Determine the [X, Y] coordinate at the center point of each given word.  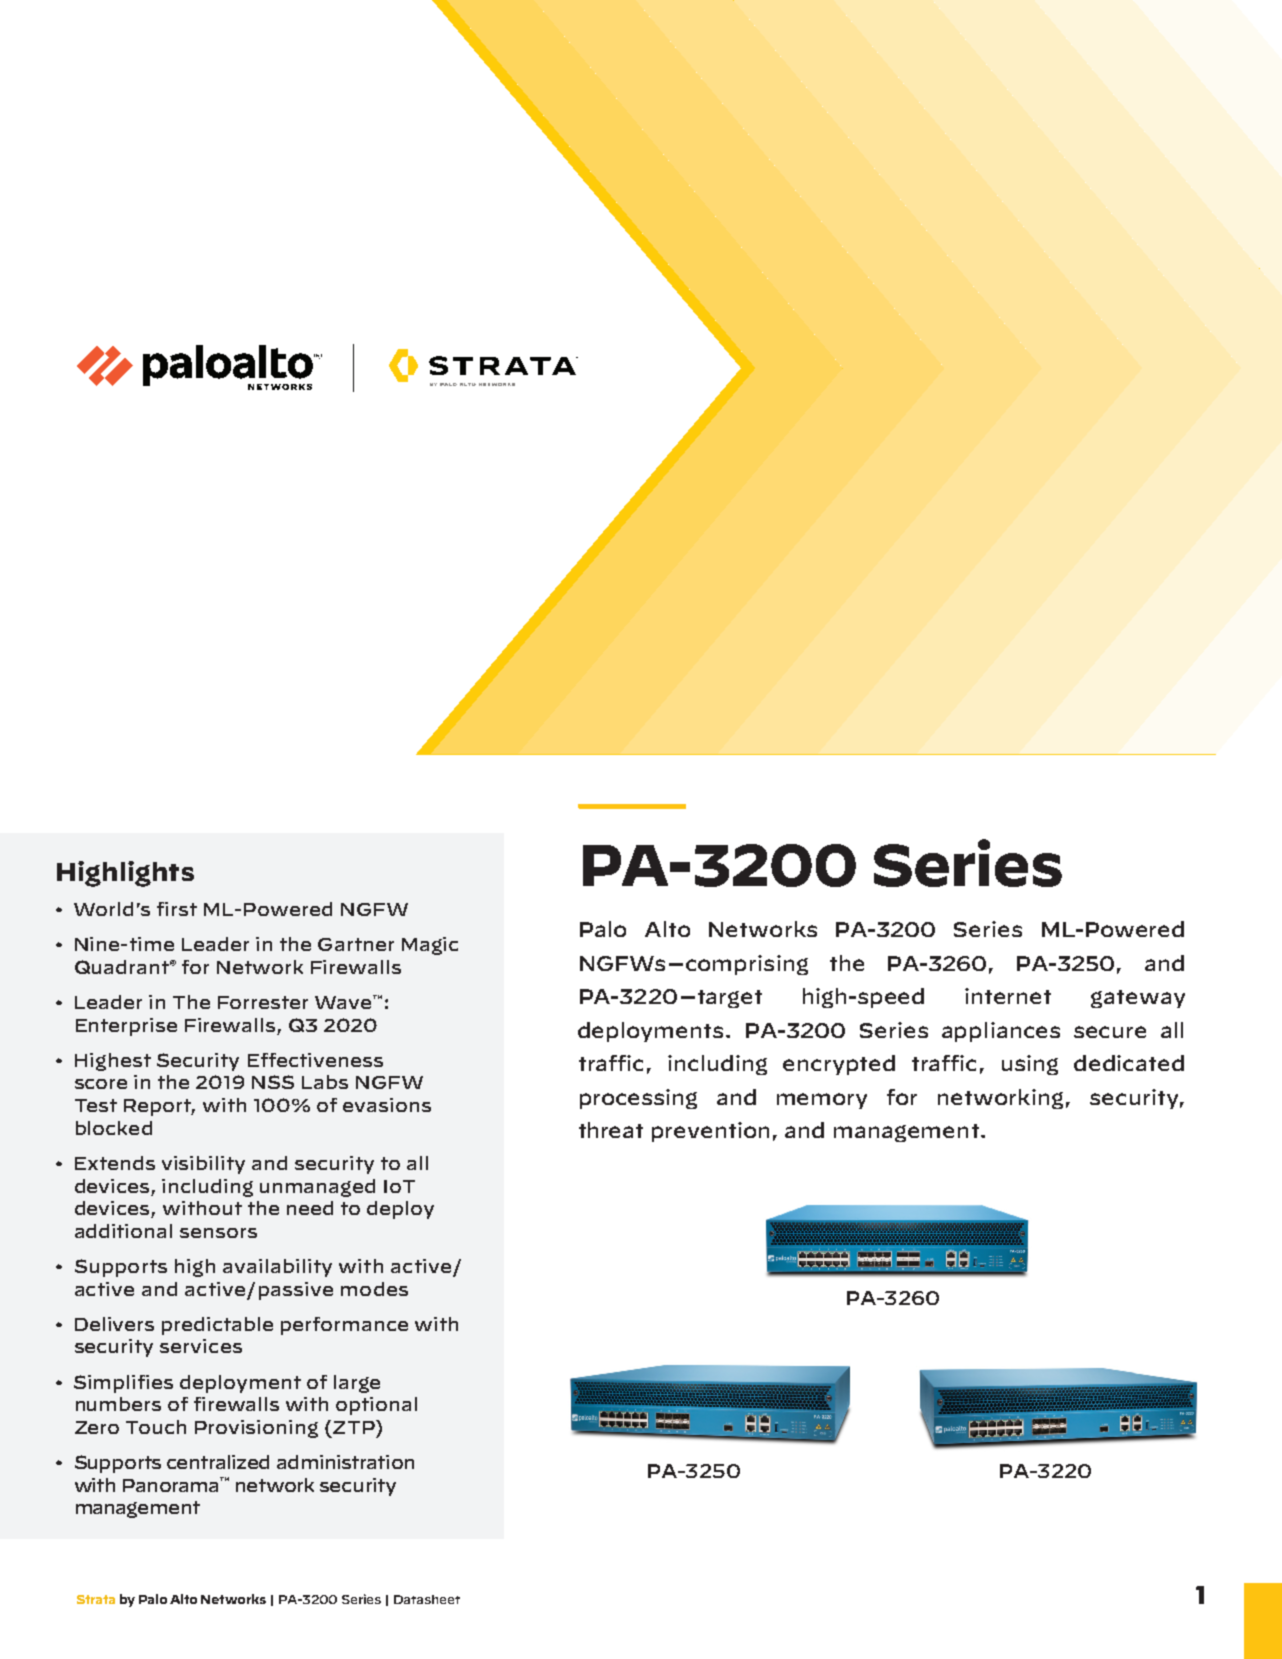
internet [1008, 996]
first [177, 909]
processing [638, 1099]
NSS [273, 1082]
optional [376, 1406]
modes [374, 1289]
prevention [710, 1132]
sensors [218, 1233]
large [357, 1384]
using [1030, 1065]
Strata [96, 1599]
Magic [430, 946]
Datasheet [427, 1599]
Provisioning [256, 1429]
